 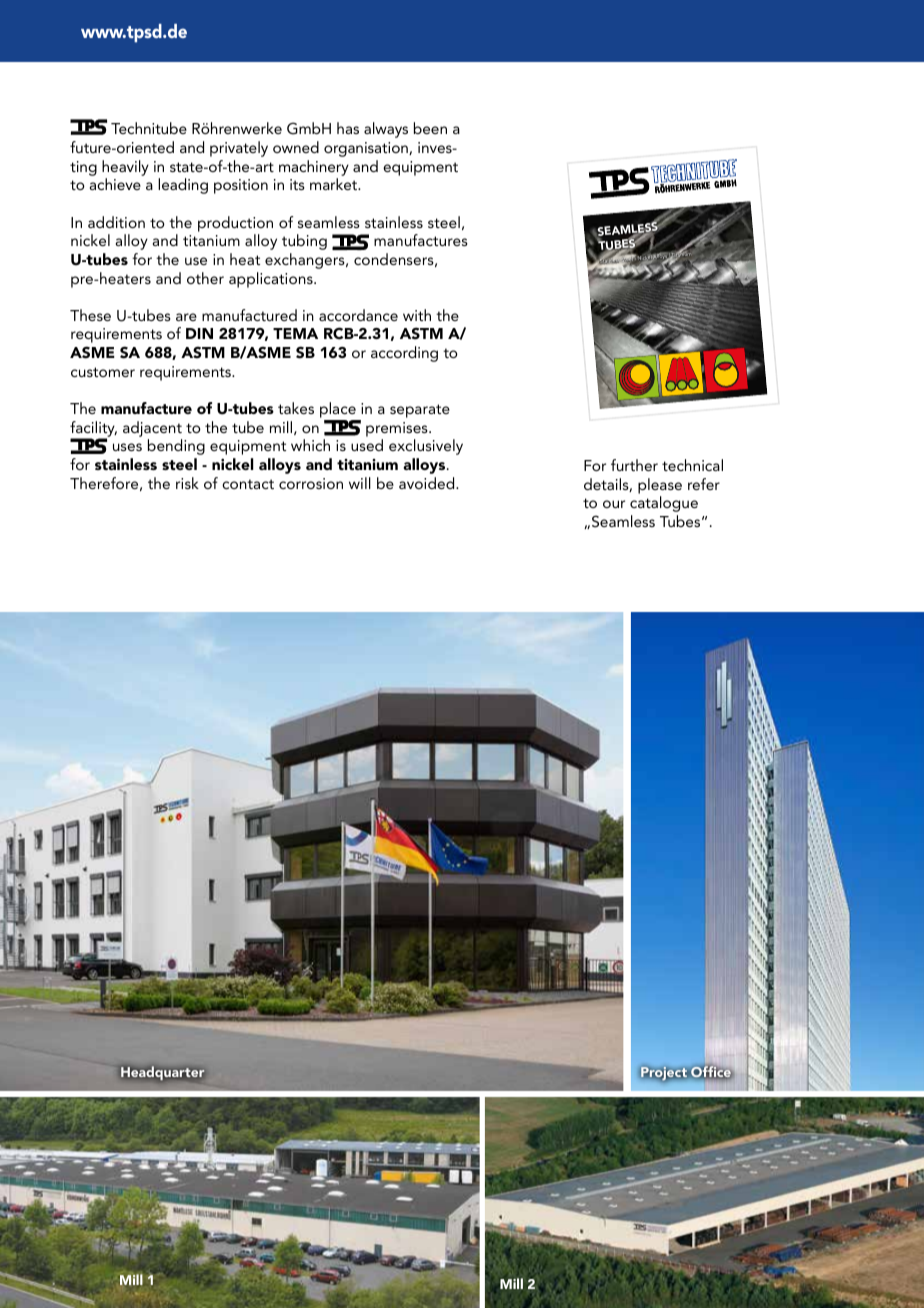 What do you see at coordinates (614, 504) in the screenshot?
I see `our` at bounding box center [614, 504].
